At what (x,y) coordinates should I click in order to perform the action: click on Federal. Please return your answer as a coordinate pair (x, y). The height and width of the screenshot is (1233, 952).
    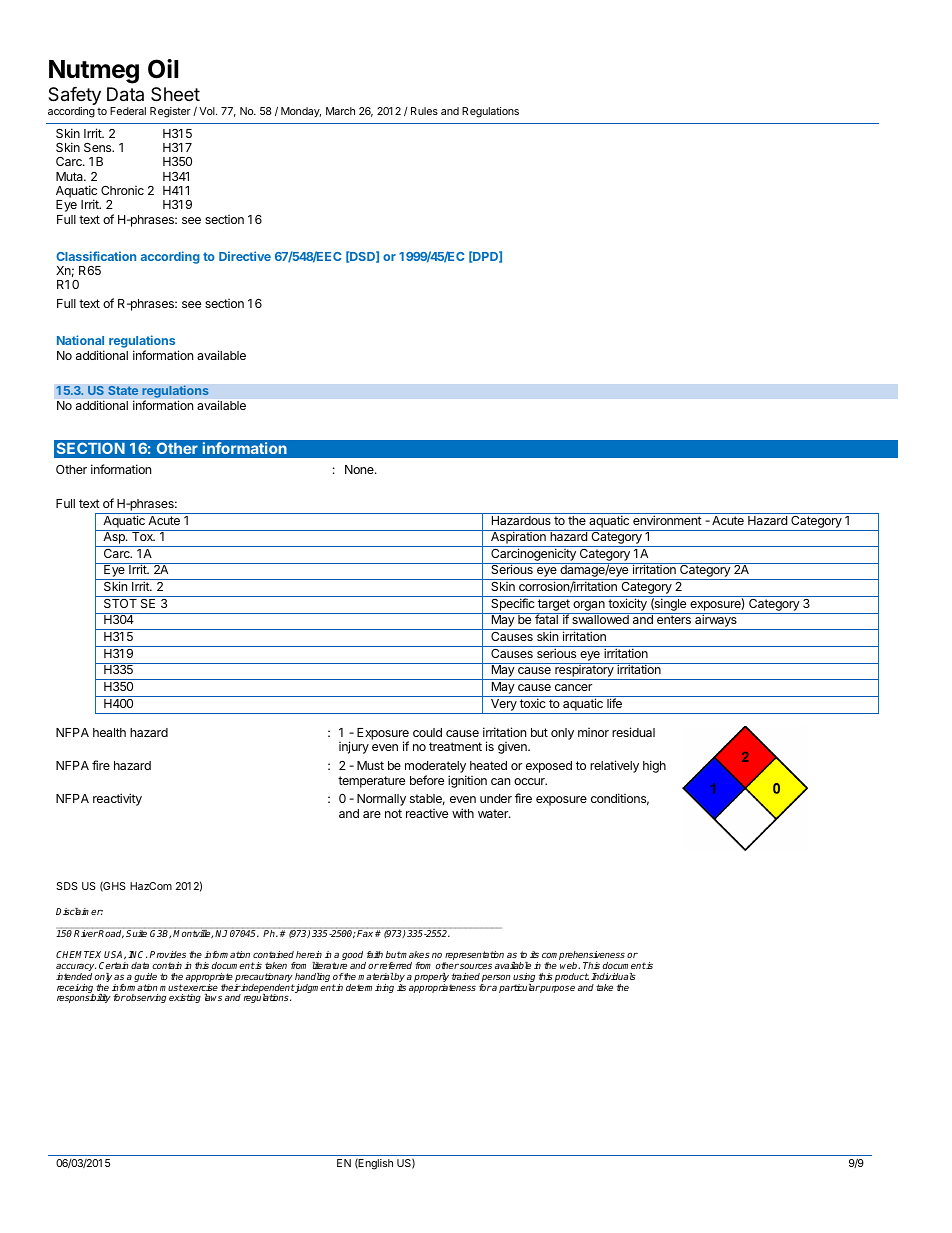
    Looking at the image, I should click on (128, 111).
